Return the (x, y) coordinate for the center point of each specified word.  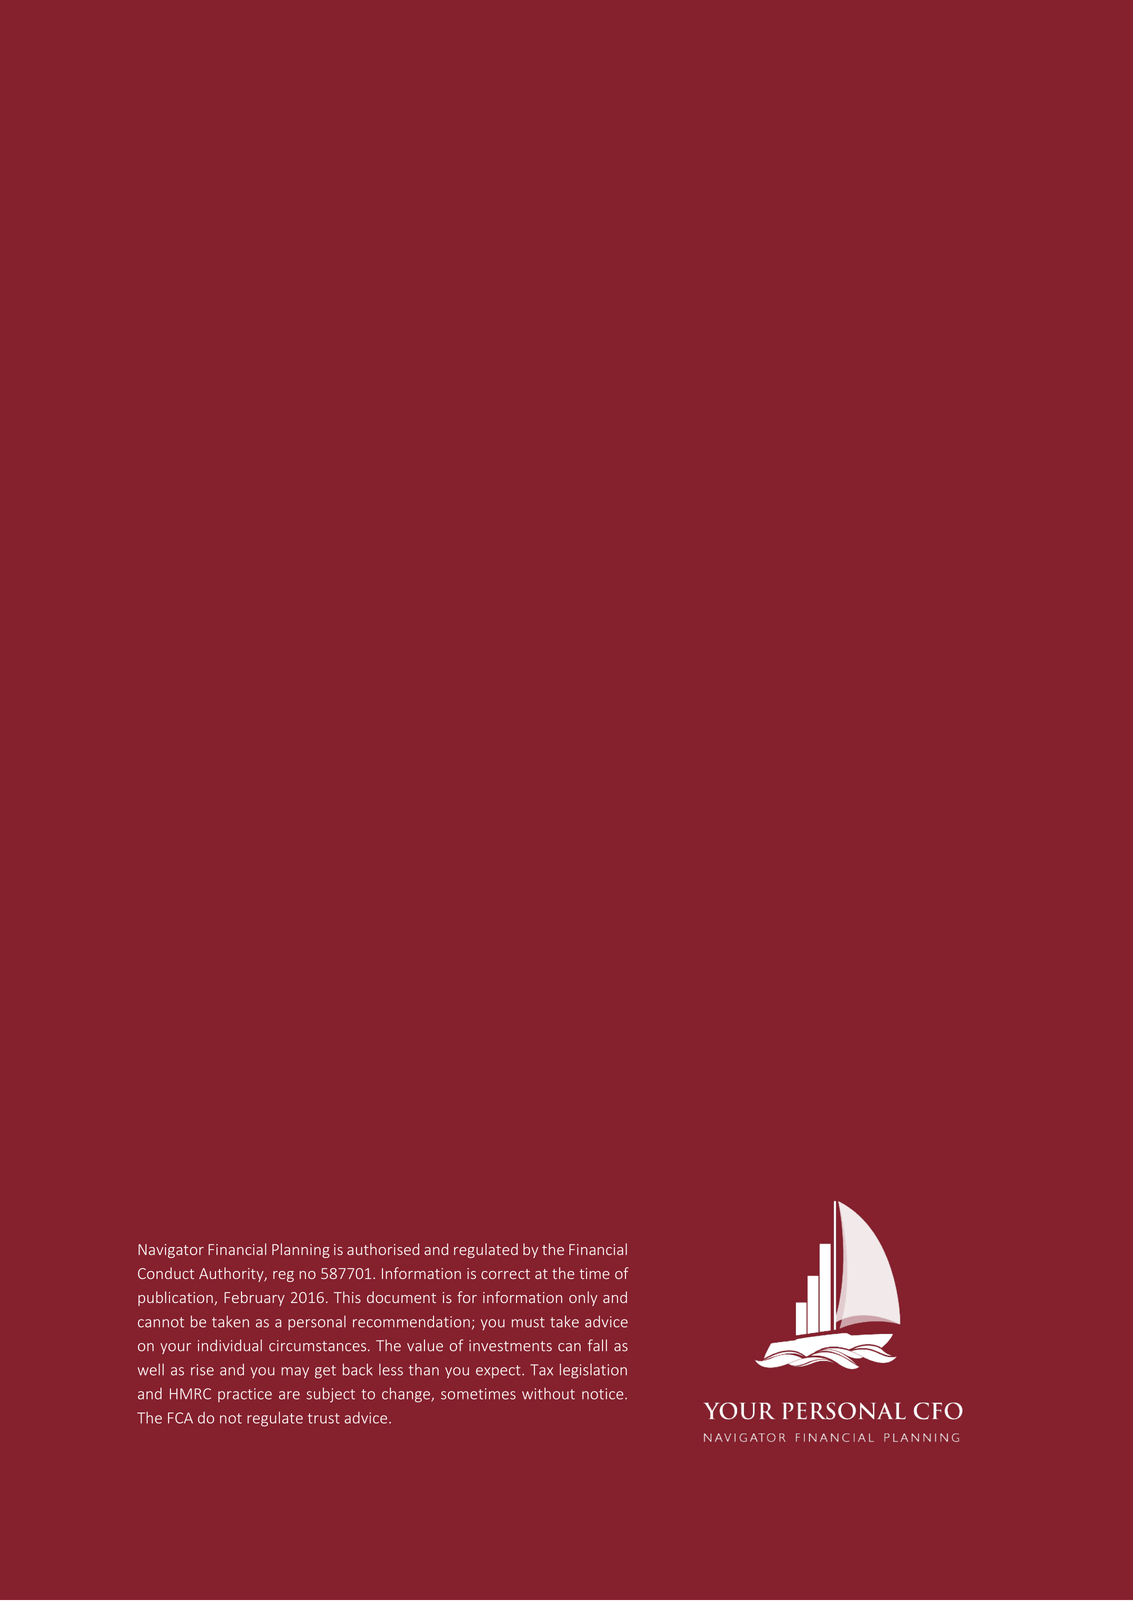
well (151, 1369)
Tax (541, 1370)
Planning (301, 1250)
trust (324, 1418)
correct (505, 1274)
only (583, 1298)
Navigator (171, 1251)
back (358, 1369)
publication (176, 1298)
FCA (180, 1418)
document (401, 1297)
